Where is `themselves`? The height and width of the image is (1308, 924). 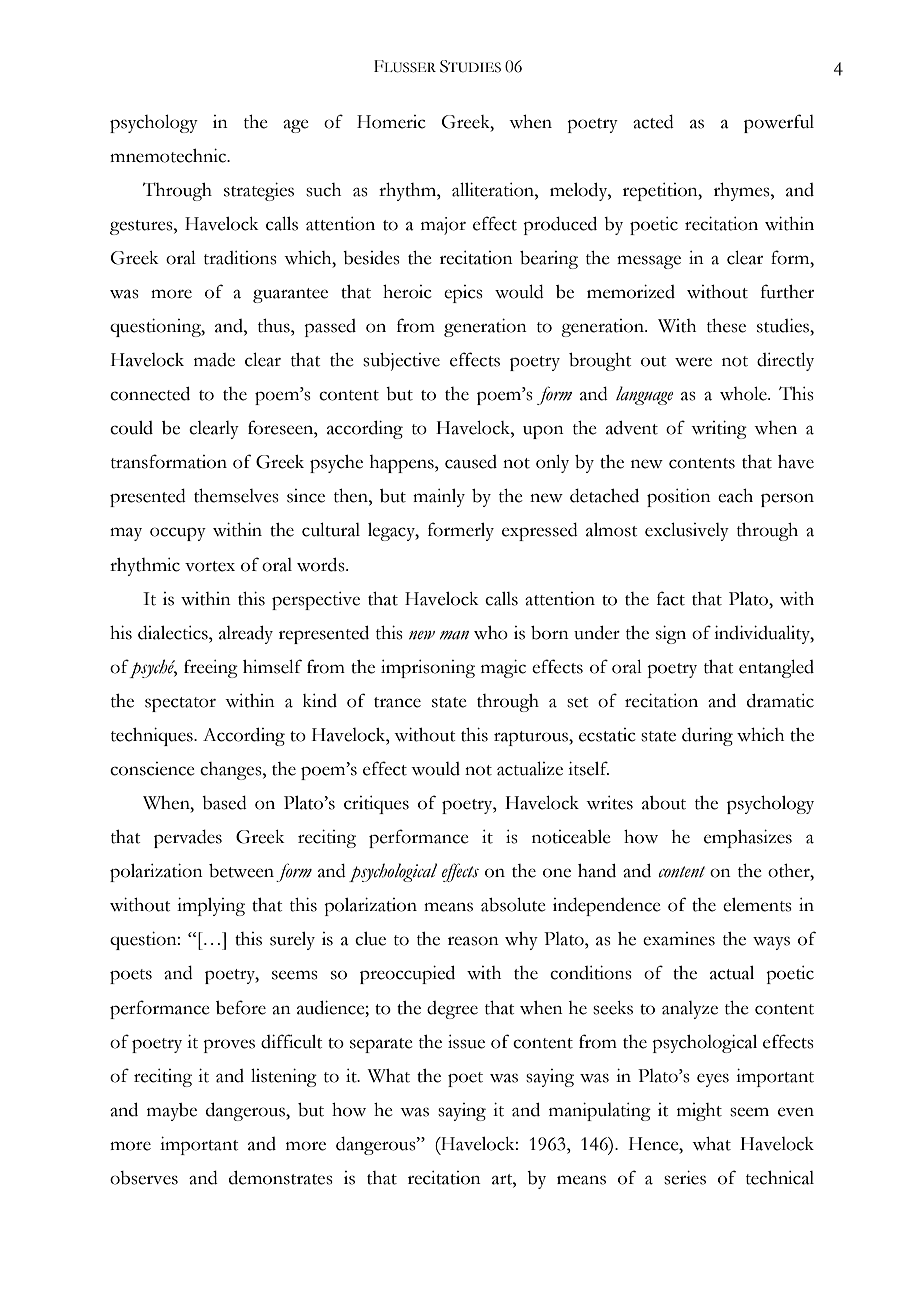
themselves is located at coordinates (236, 496).
